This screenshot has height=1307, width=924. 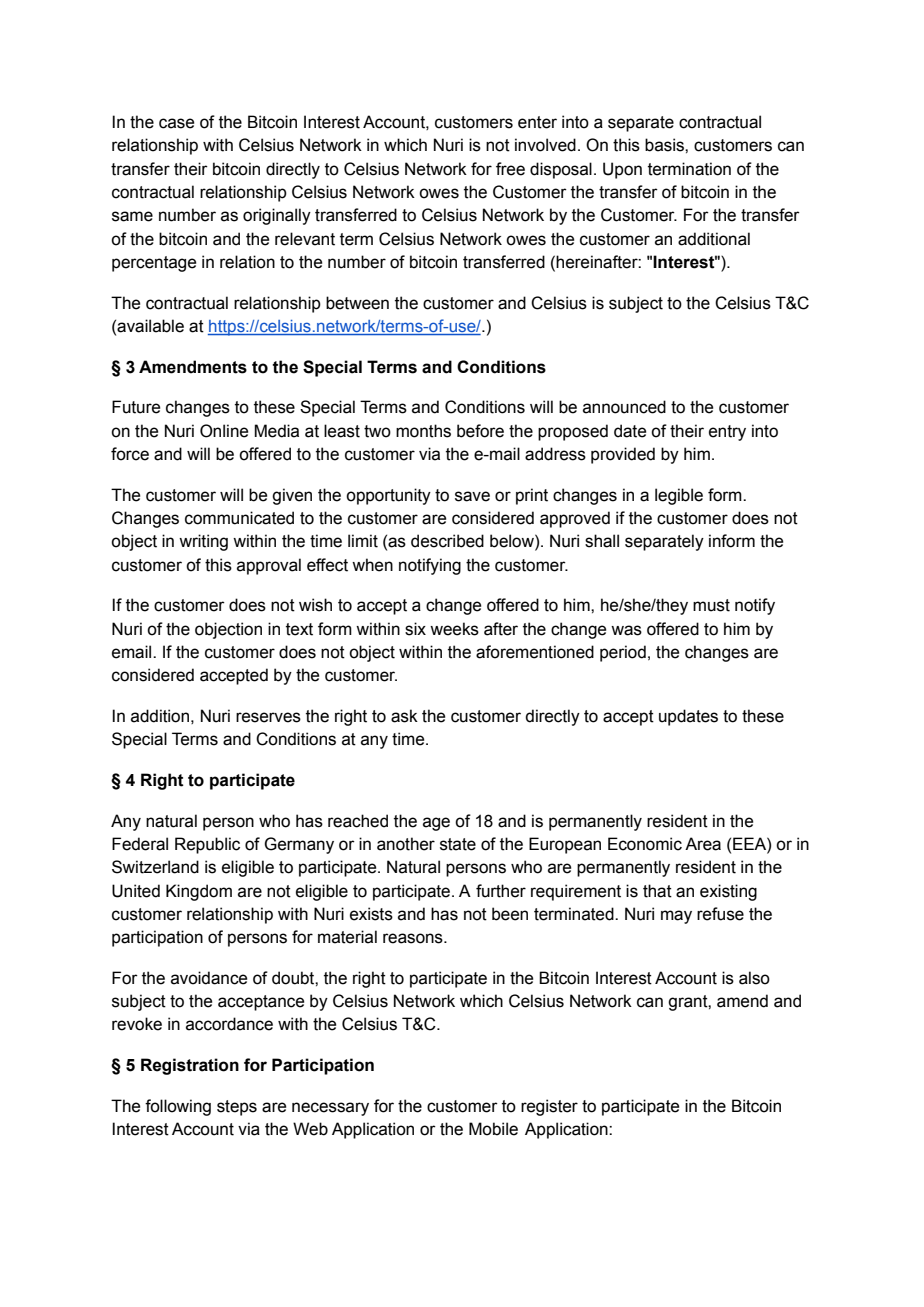 I want to click on basis, so click(x=665, y=145).
